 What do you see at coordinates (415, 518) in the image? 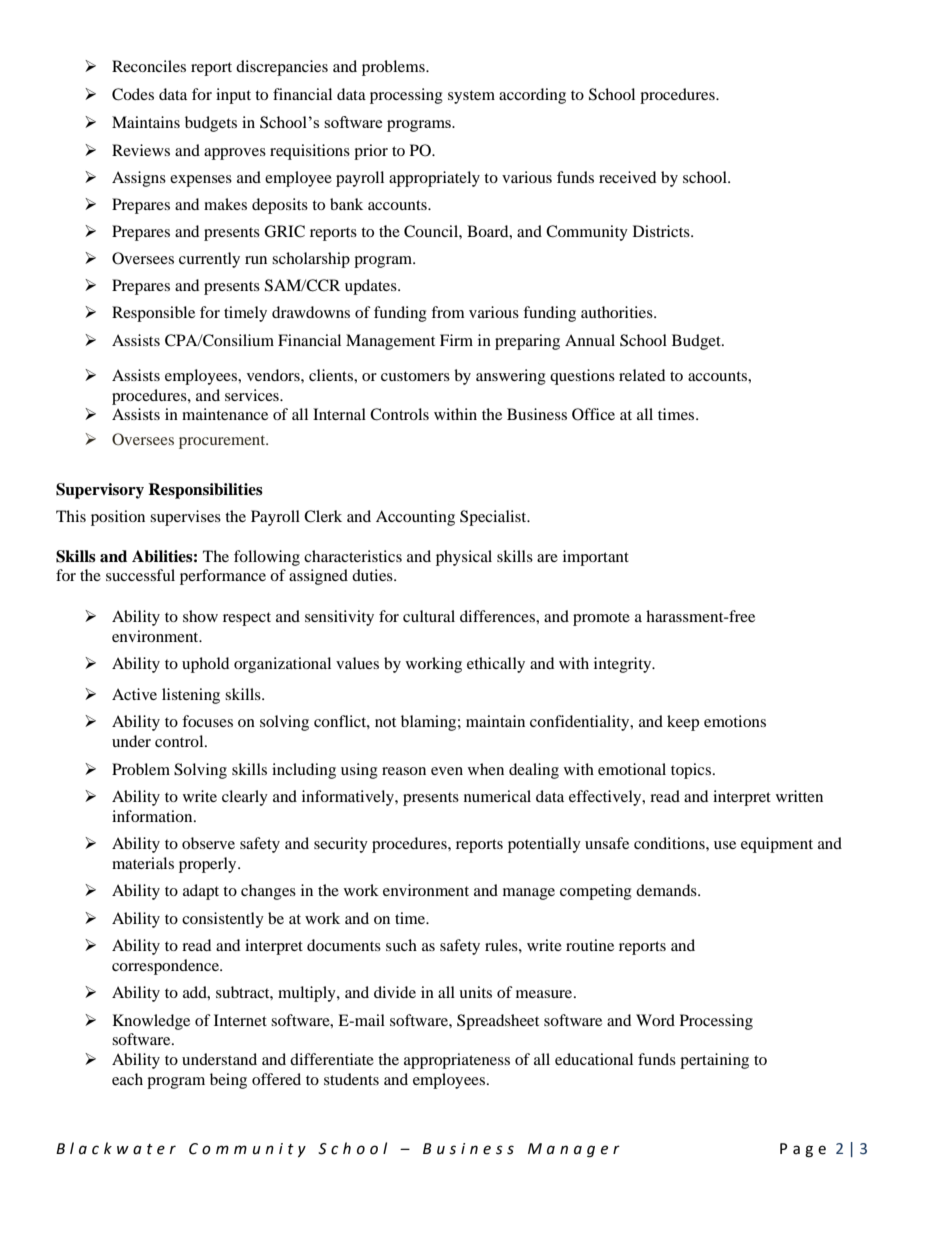
I see `Accounting` at bounding box center [415, 518].
